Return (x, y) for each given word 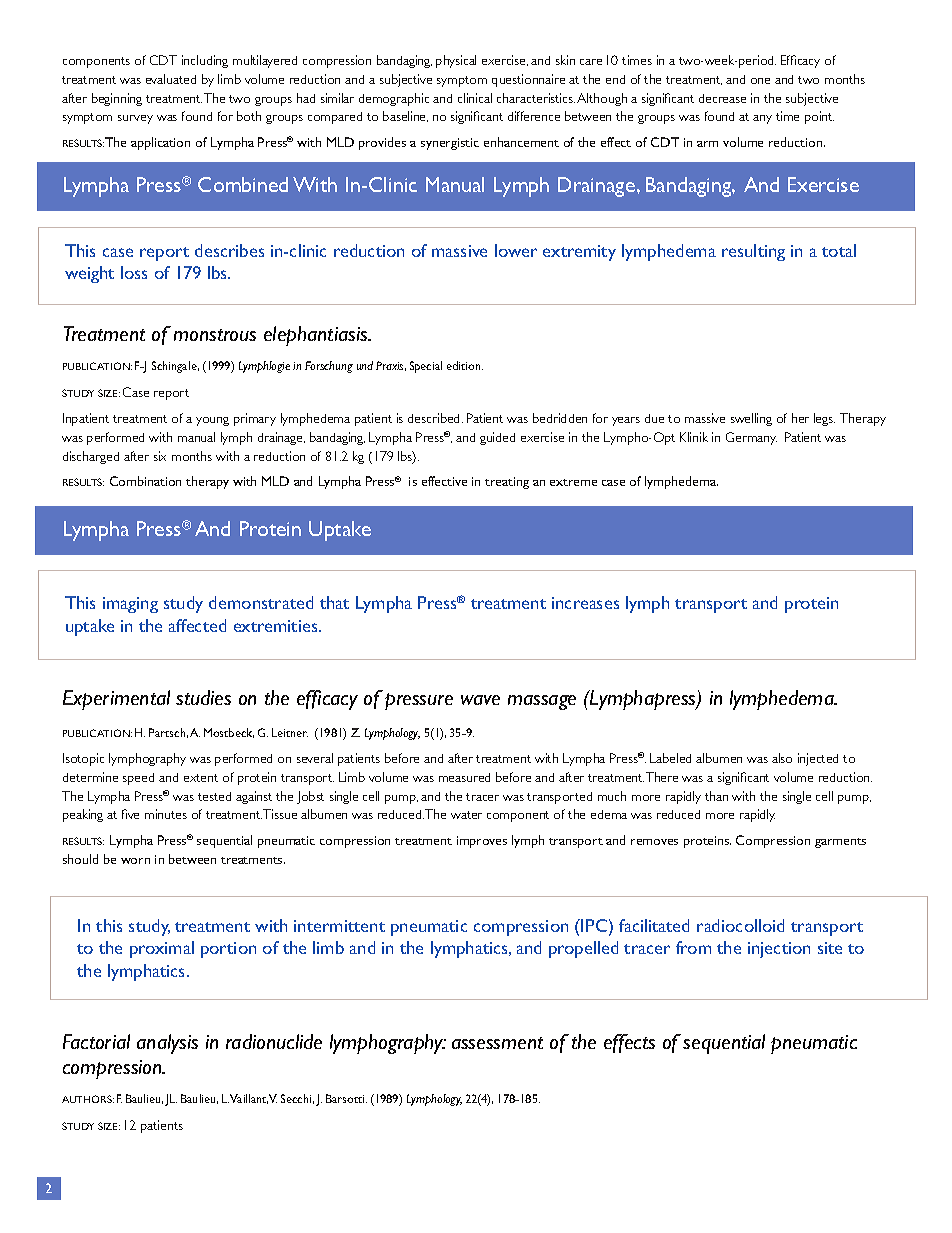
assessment (497, 1043)
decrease (722, 98)
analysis (167, 1044)
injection (779, 950)
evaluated (171, 79)
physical (456, 61)
